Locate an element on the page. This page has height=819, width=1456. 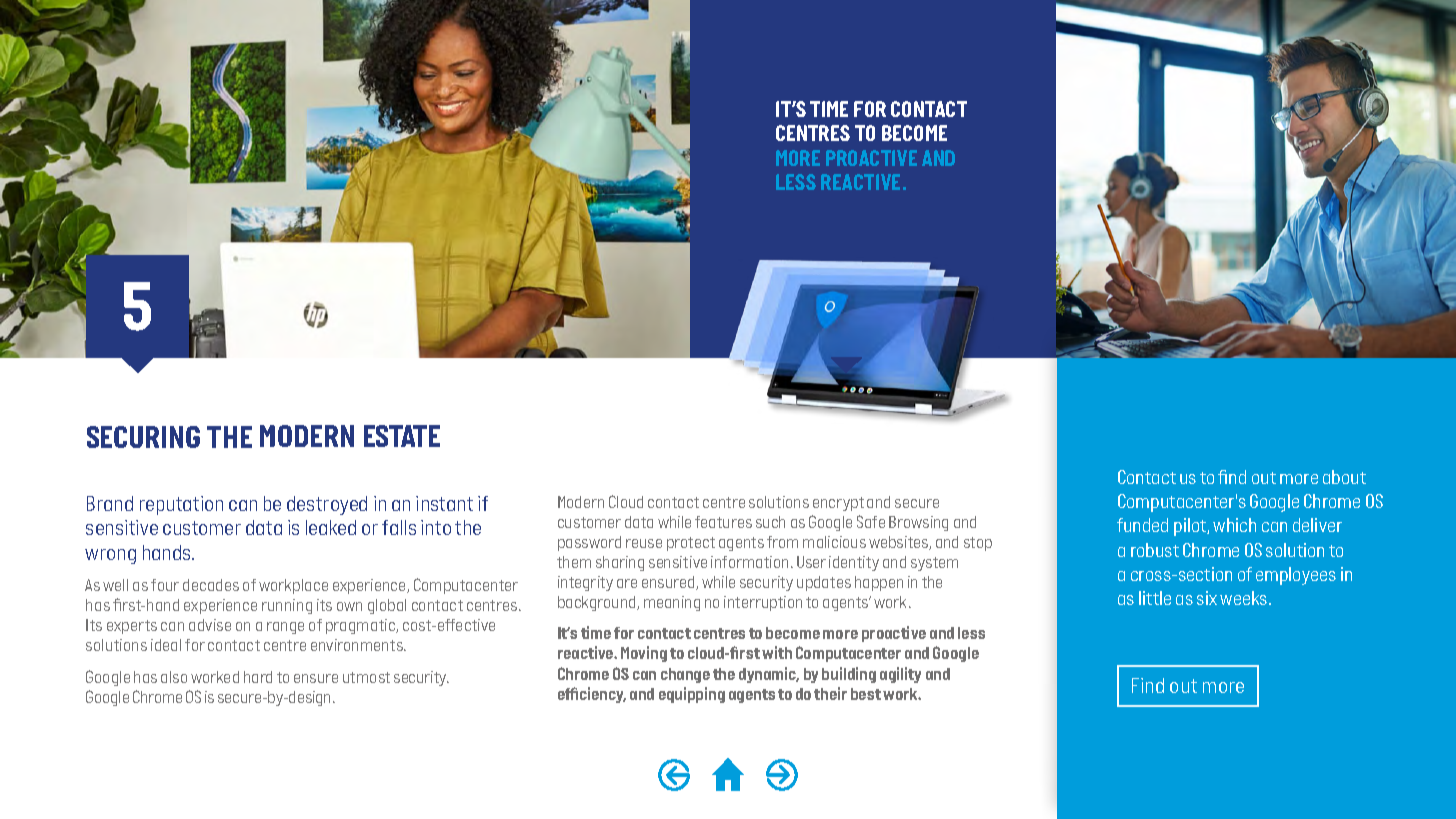
employees is located at coordinates (1296, 576).
